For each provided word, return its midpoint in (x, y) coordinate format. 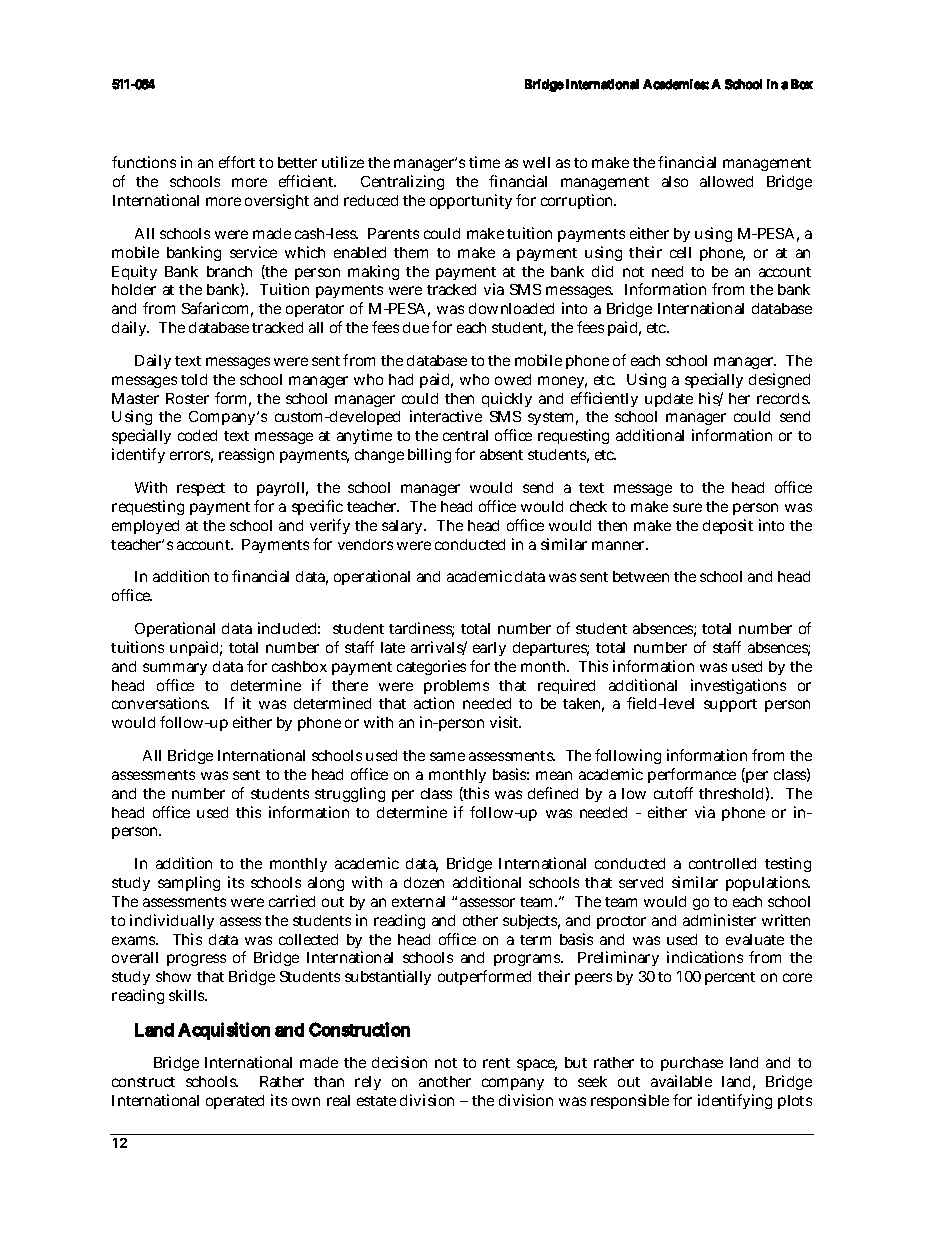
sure (687, 507)
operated (235, 1102)
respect (201, 489)
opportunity (471, 201)
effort (237, 162)
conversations (160, 703)
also (675, 181)
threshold (731, 793)
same (447, 756)
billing (429, 455)
